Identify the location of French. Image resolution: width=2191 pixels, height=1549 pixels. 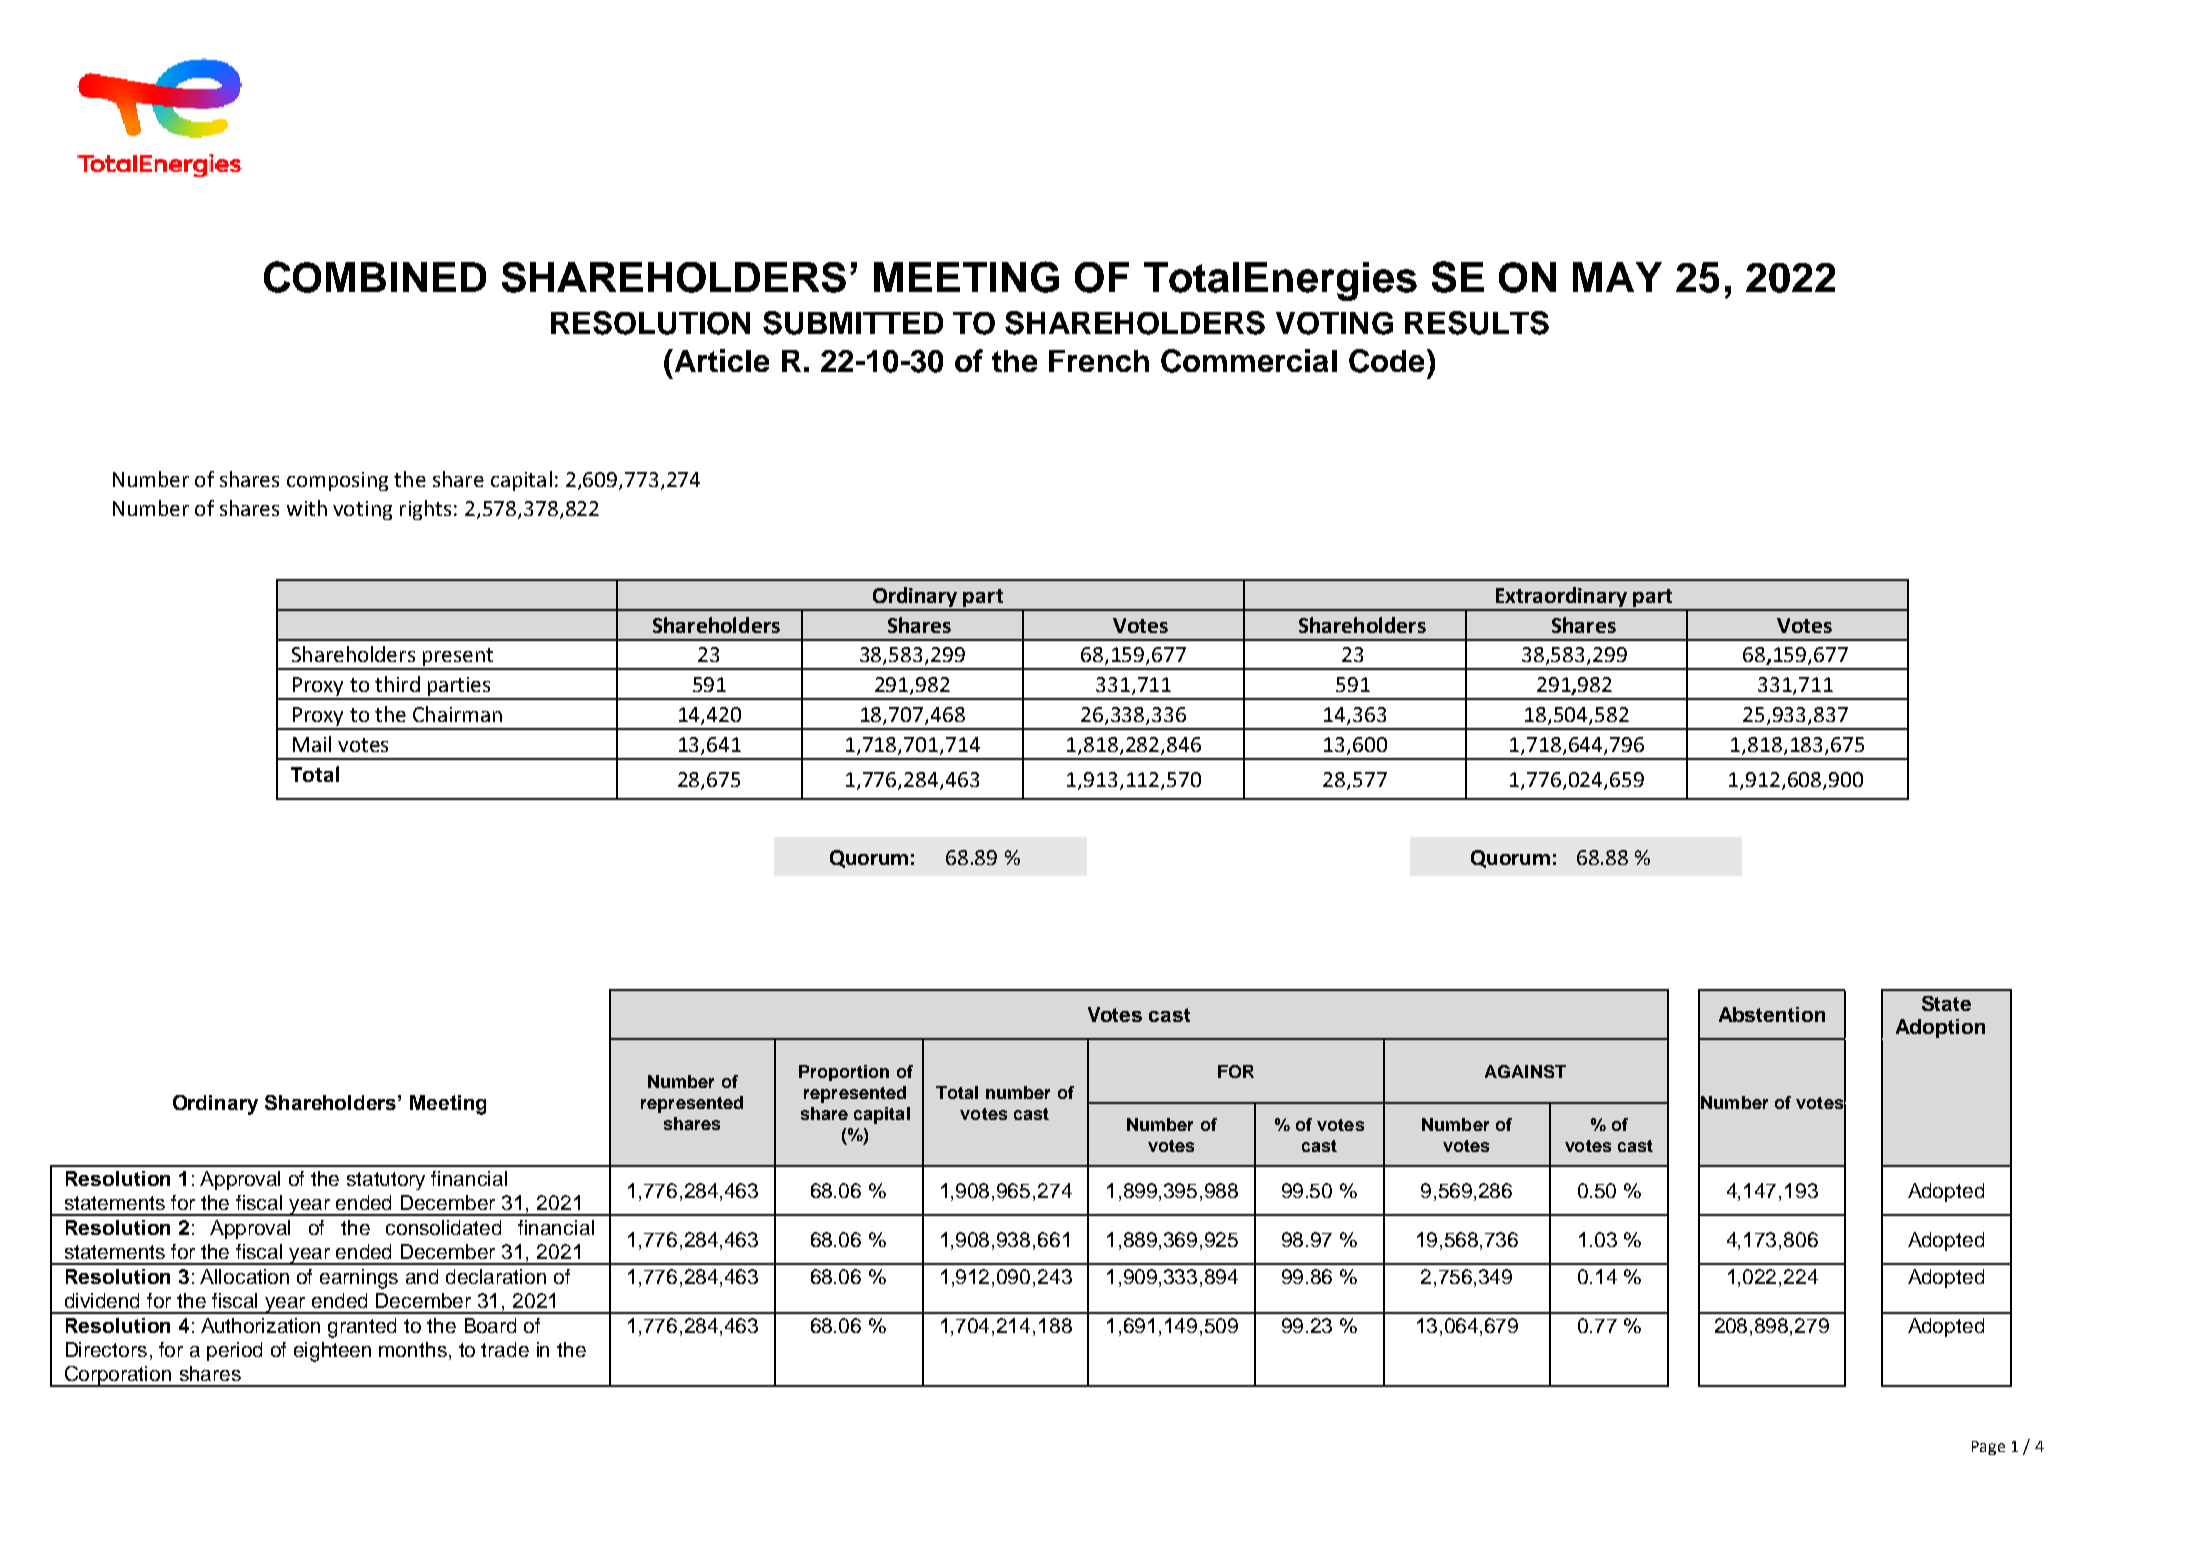
(1099, 361).
